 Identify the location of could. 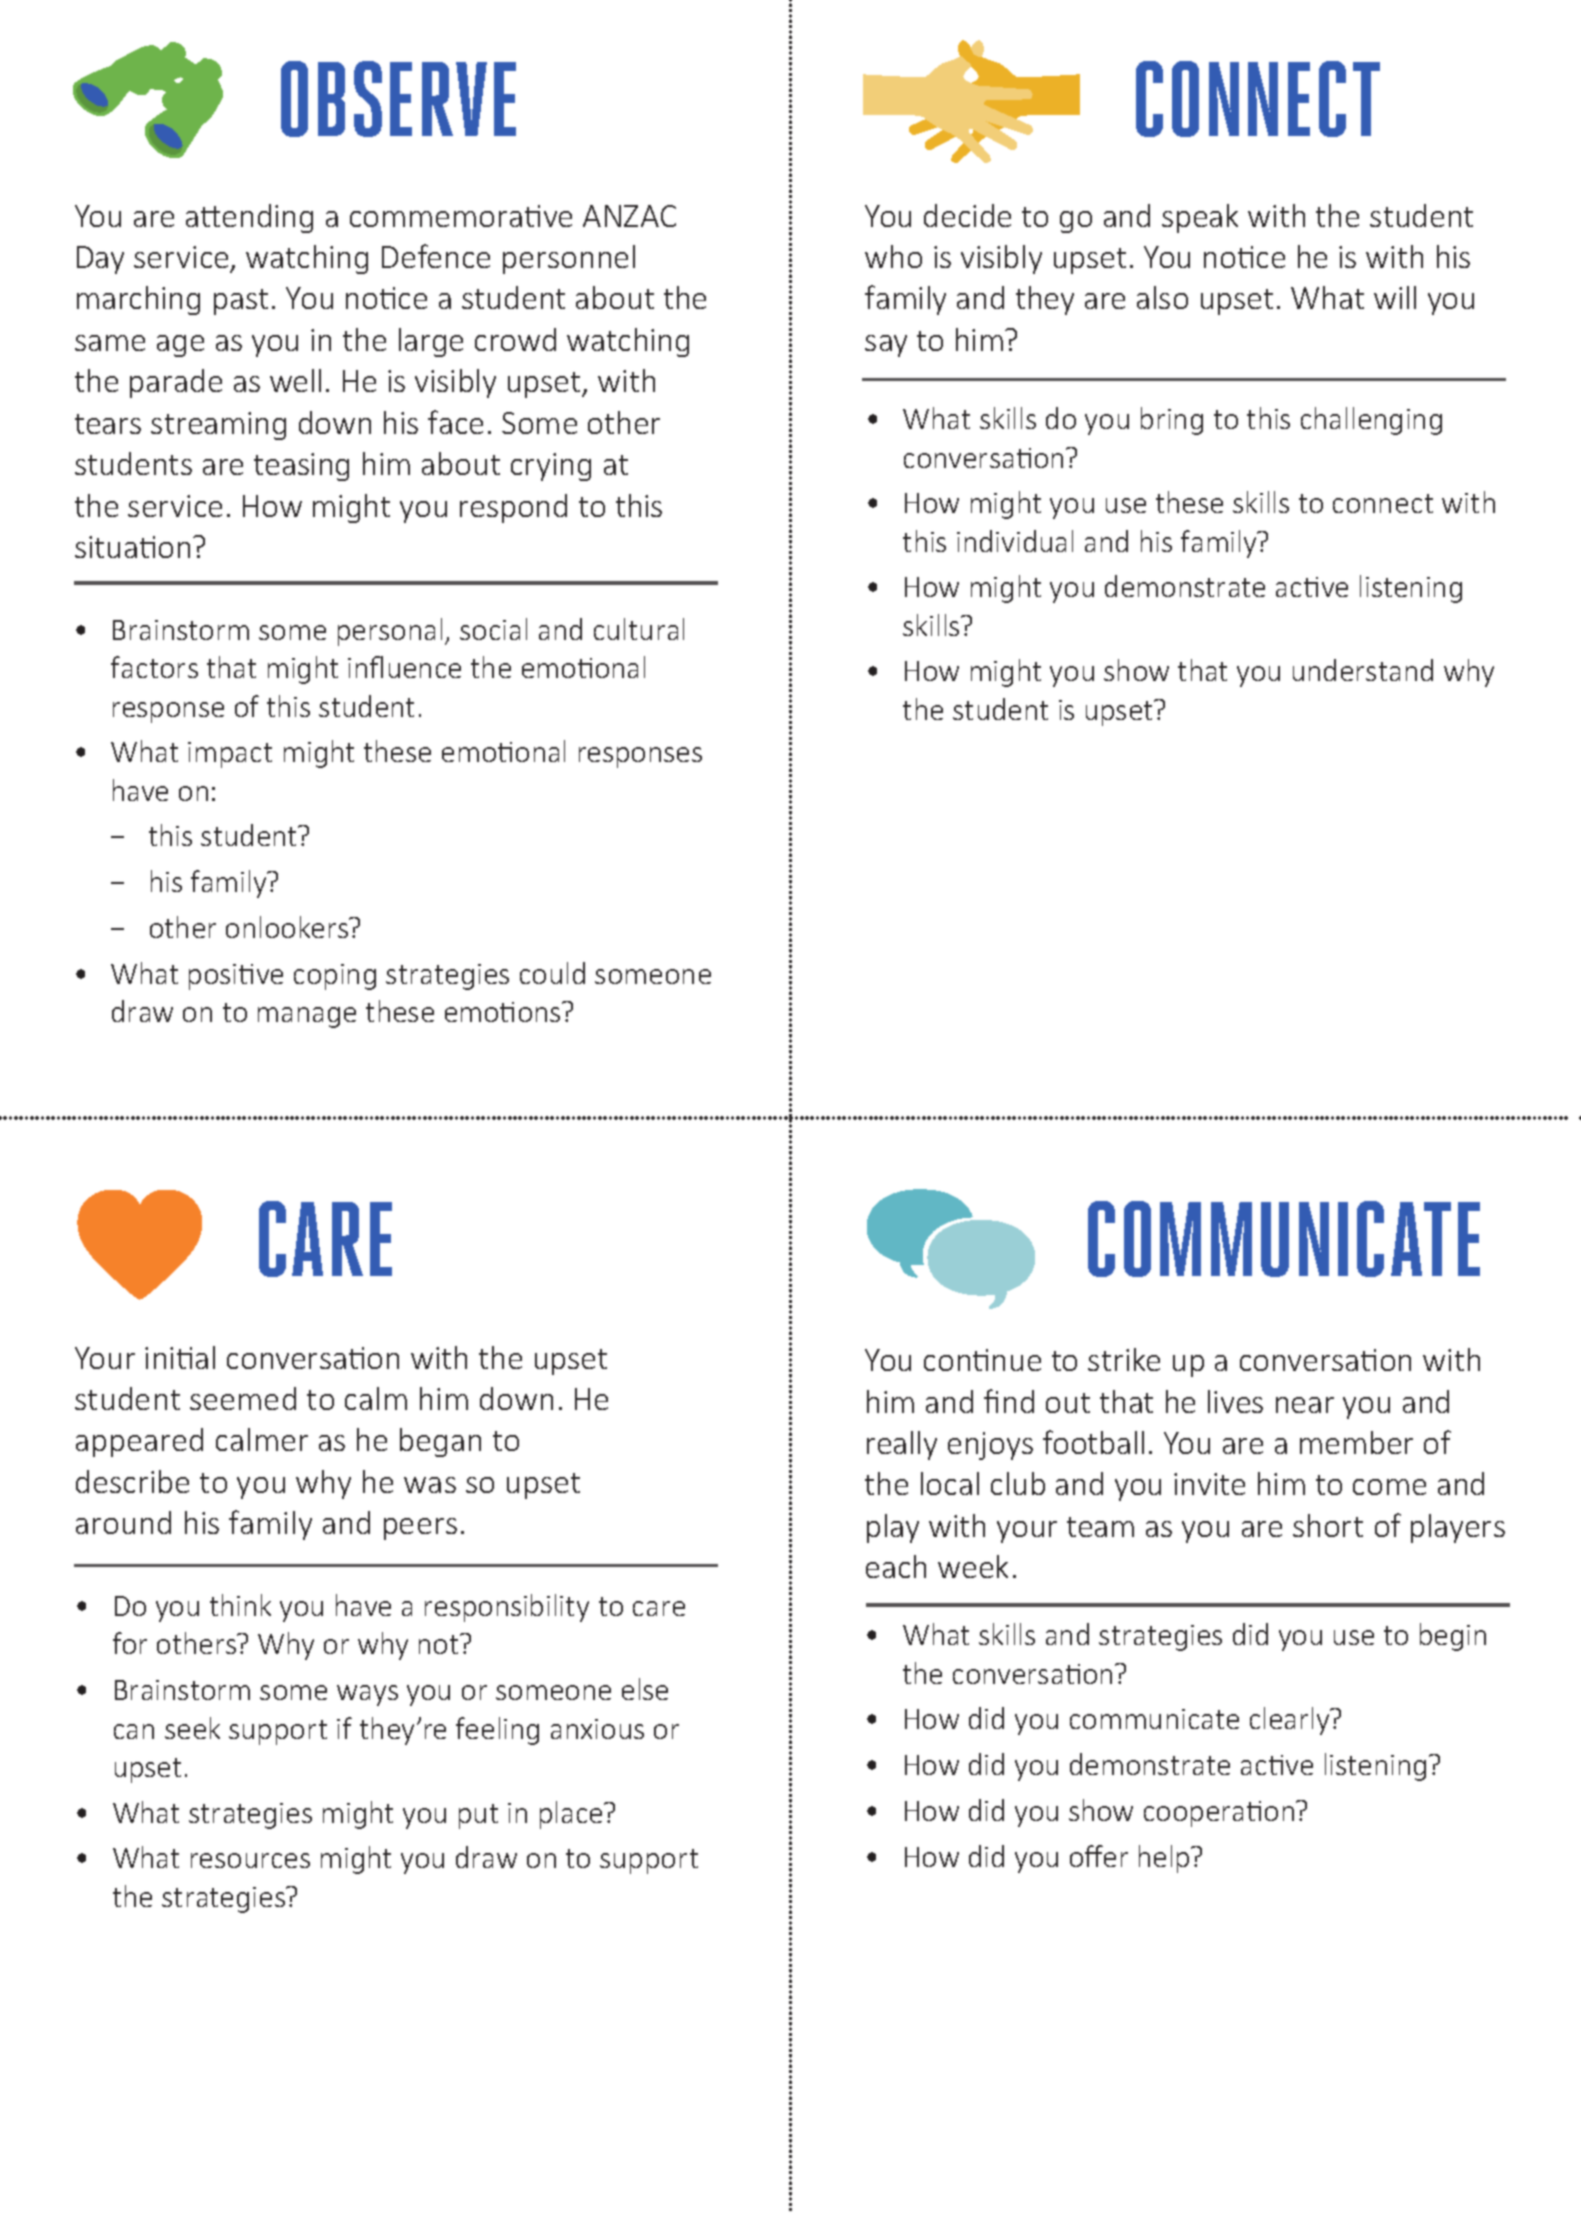
(552, 973).
